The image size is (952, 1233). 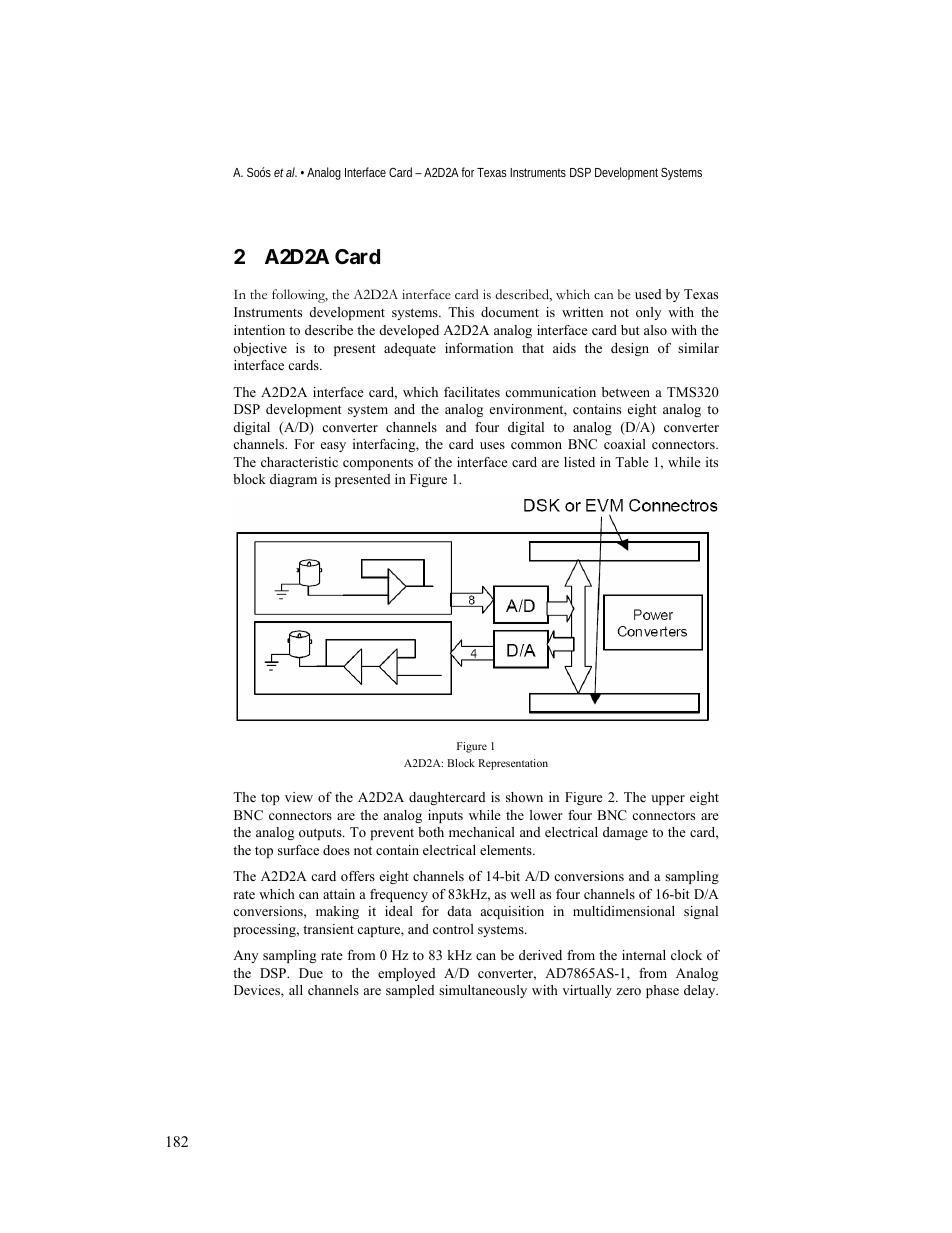 I want to click on This, so click(x=461, y=312).
